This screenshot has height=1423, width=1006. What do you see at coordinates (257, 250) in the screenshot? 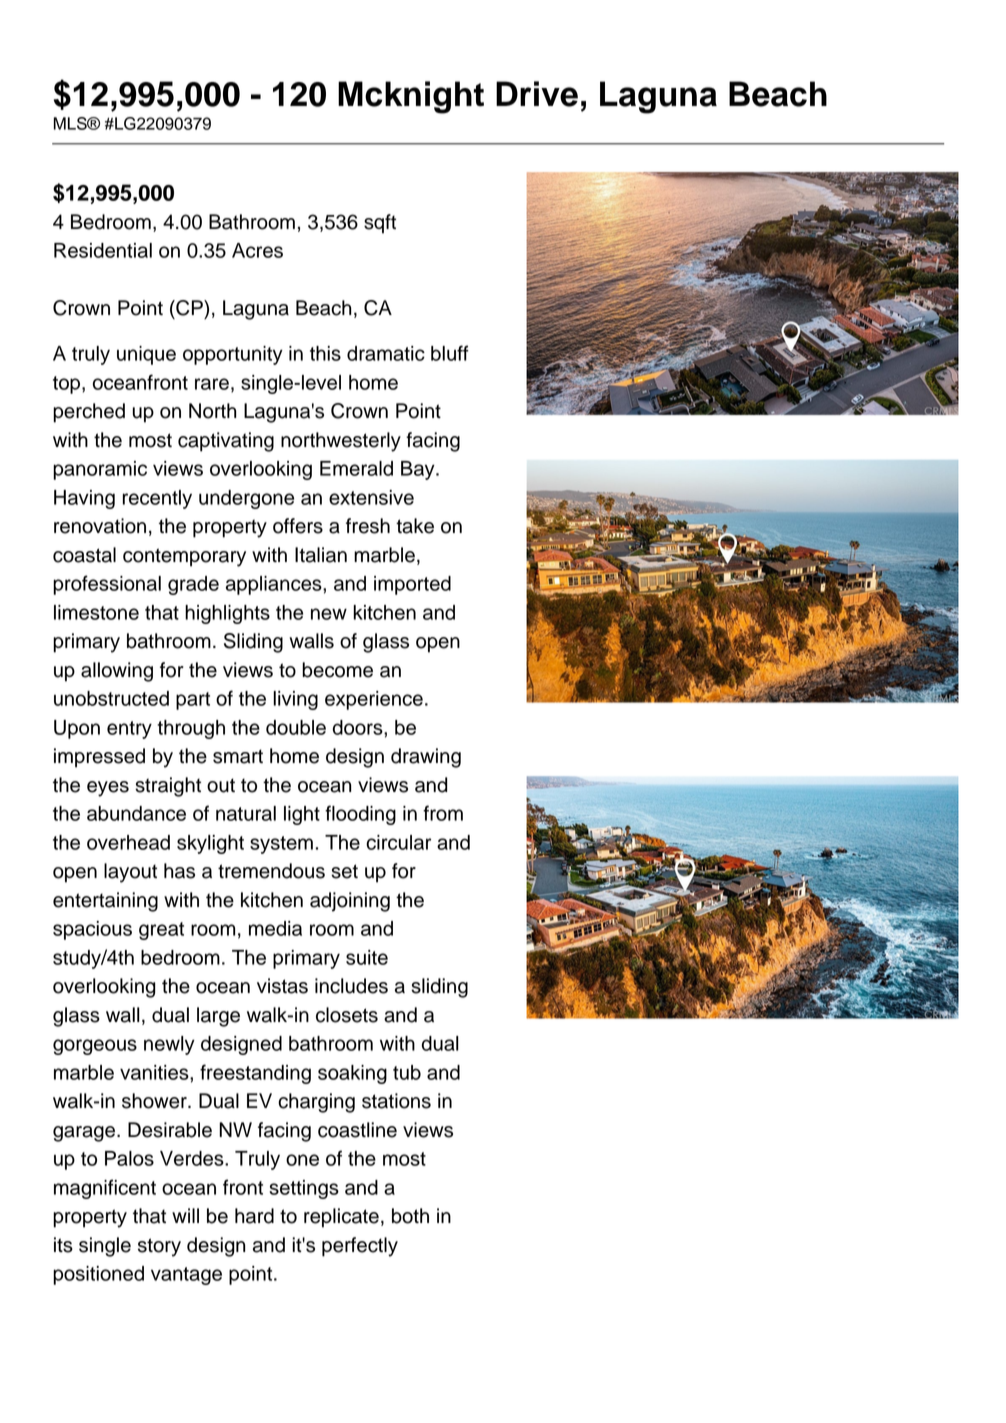
I see `Acres` at bounding box center [257, 250].
